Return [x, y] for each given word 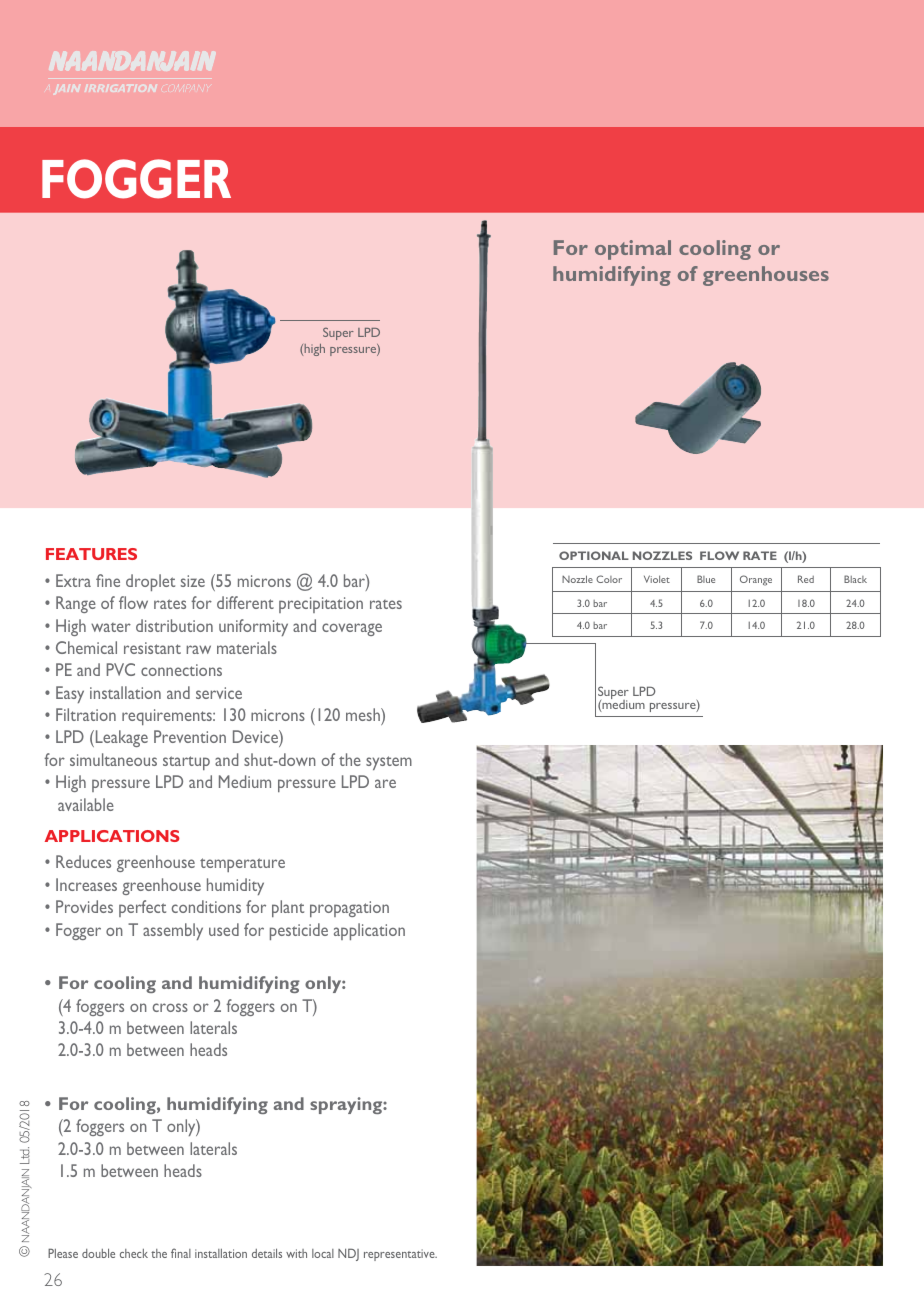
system [389, 763]
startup [186, 763]
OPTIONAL [594, 555]
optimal [633, 250]
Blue [706, 579]
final [181, 1253]
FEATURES [91, 554]
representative [400, 1255]
